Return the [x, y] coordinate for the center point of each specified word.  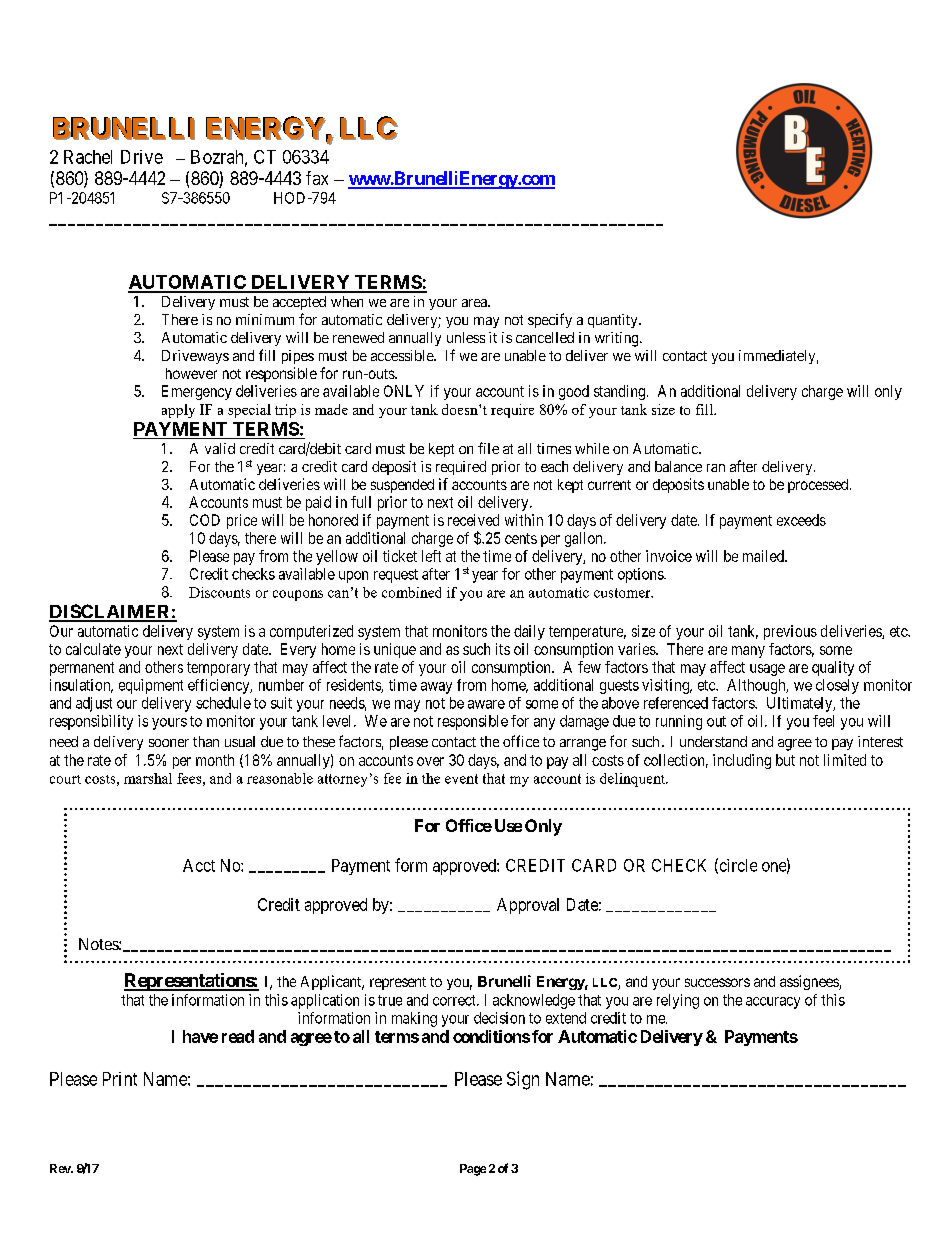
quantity [614, 321]
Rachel [88, 157]
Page [473, 1170]
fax [317, 178]
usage [767, 670]
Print [120, 1079]
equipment [151, 686]
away [436, 688]
